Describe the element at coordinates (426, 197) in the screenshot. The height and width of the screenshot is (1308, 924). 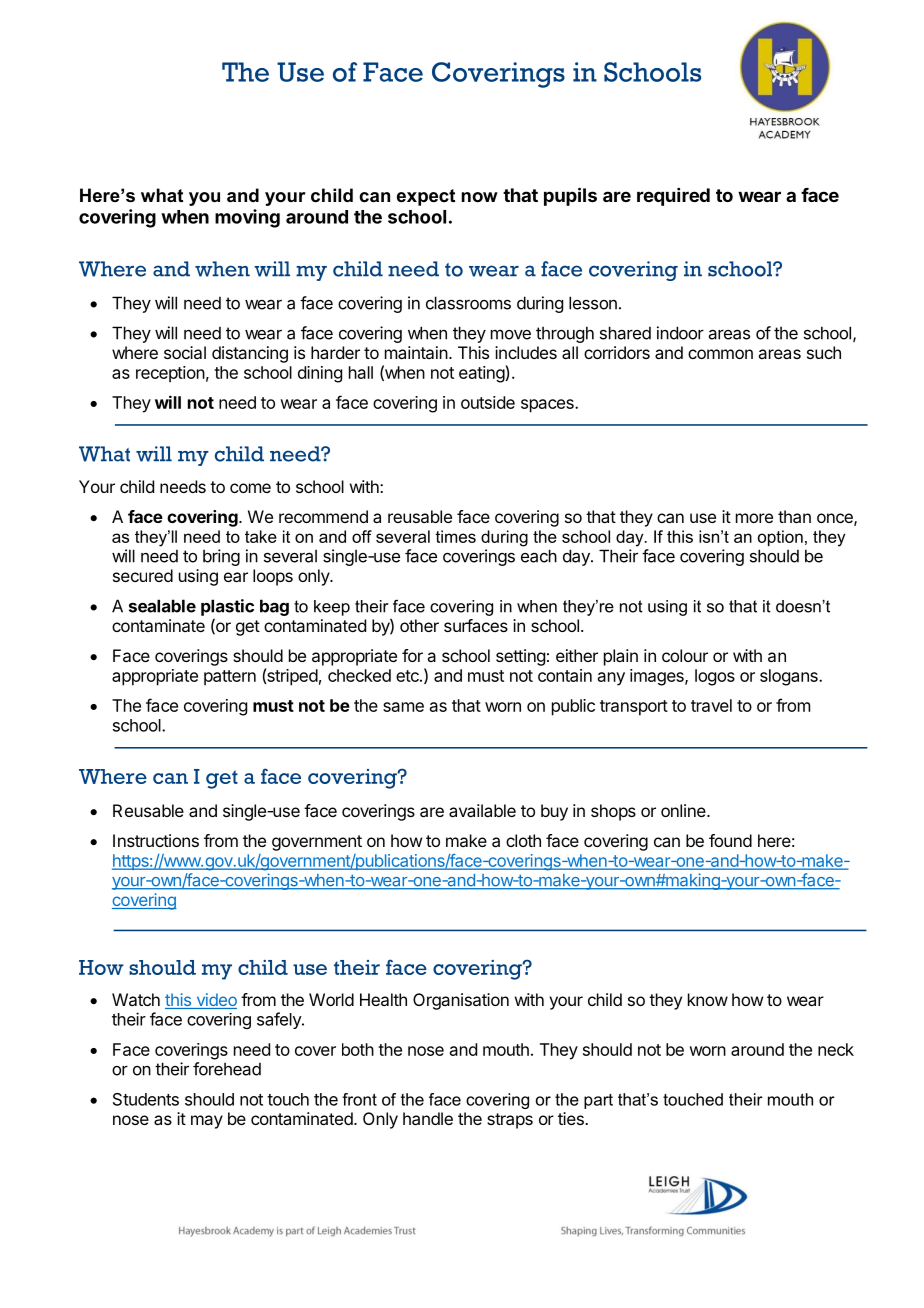
I see `expect` at that location.
